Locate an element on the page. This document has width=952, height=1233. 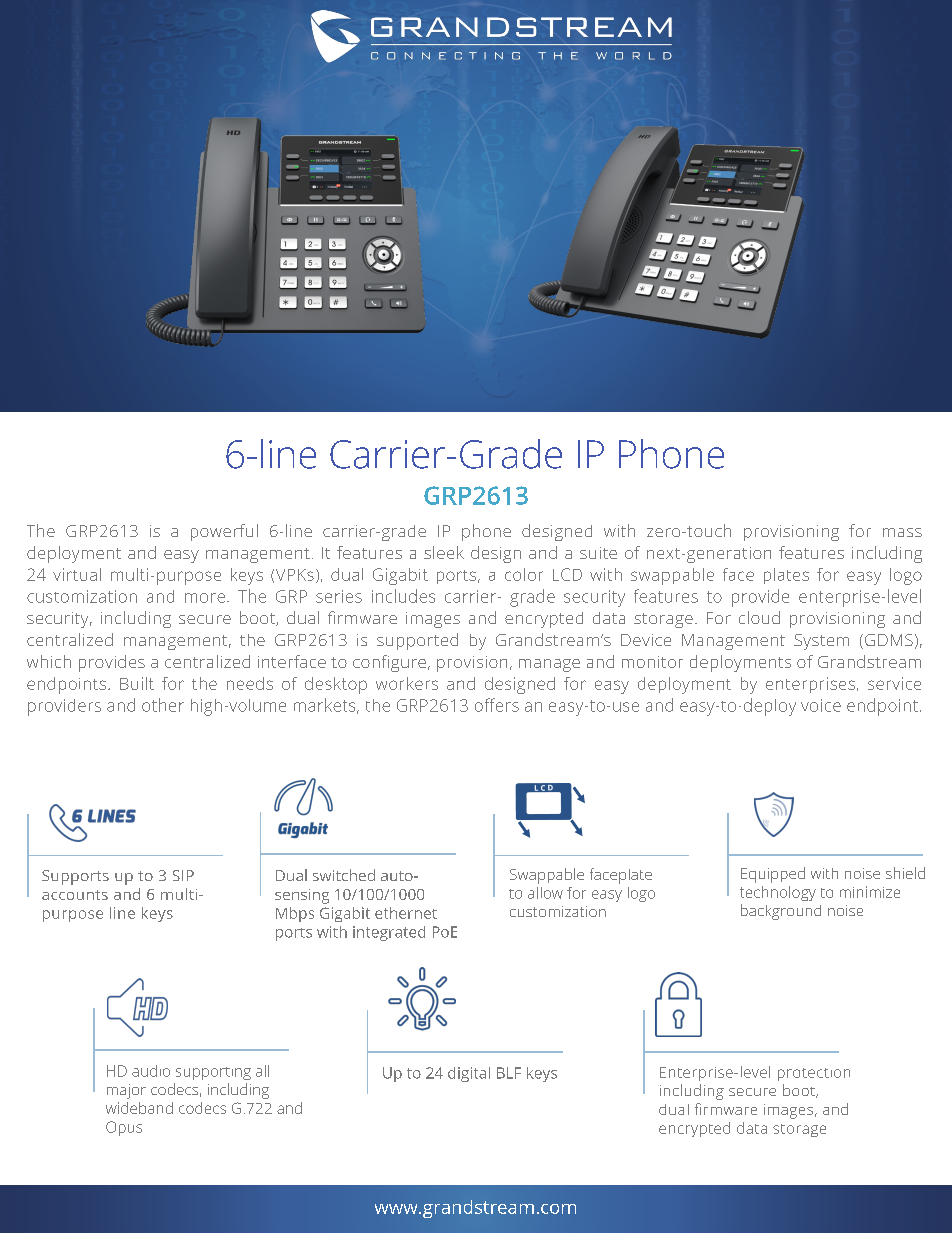
integrated is located at coordinates (389, 933).
